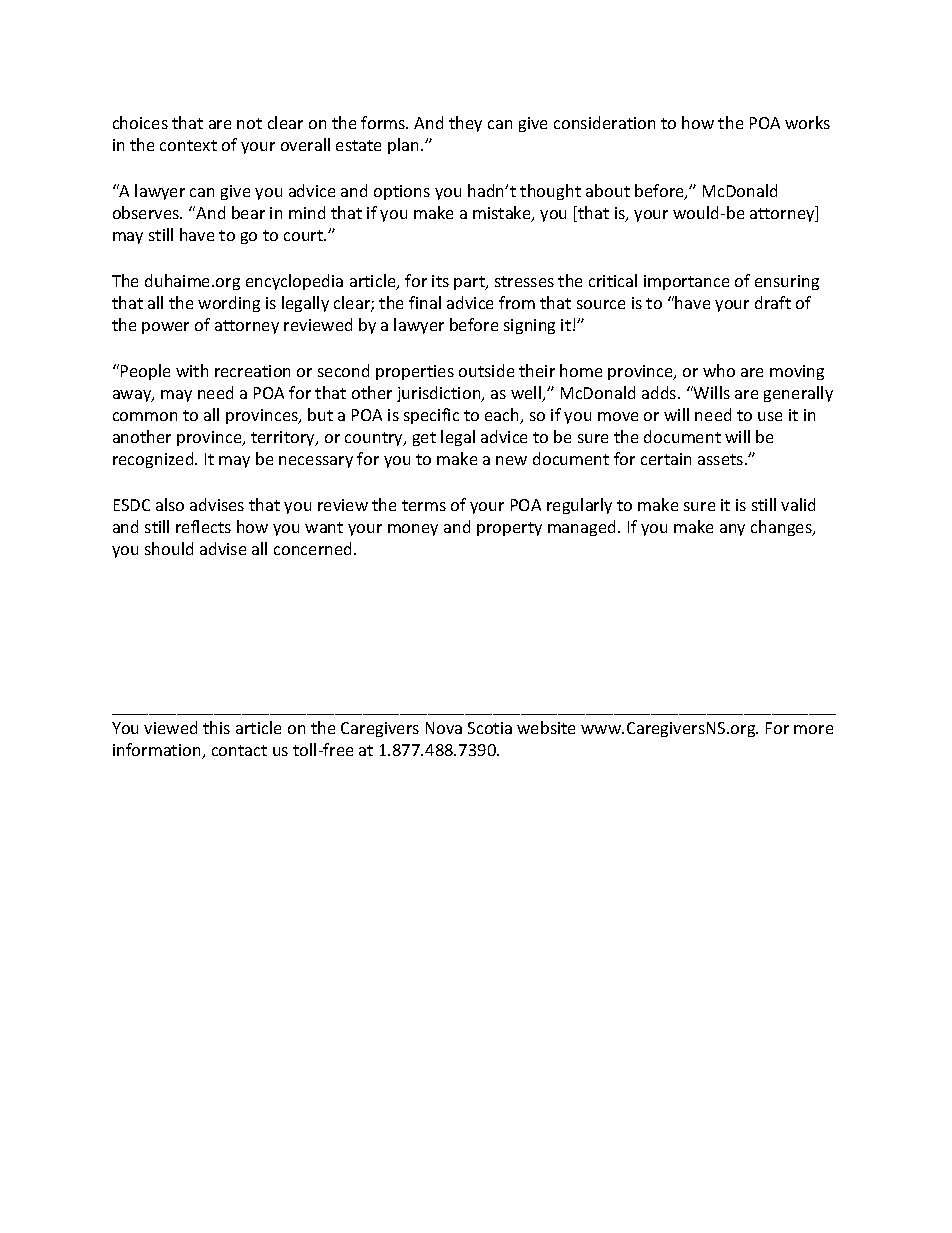  Describe the element at coordinates (465, 124) in the screenshot. I see `they` at that location.
